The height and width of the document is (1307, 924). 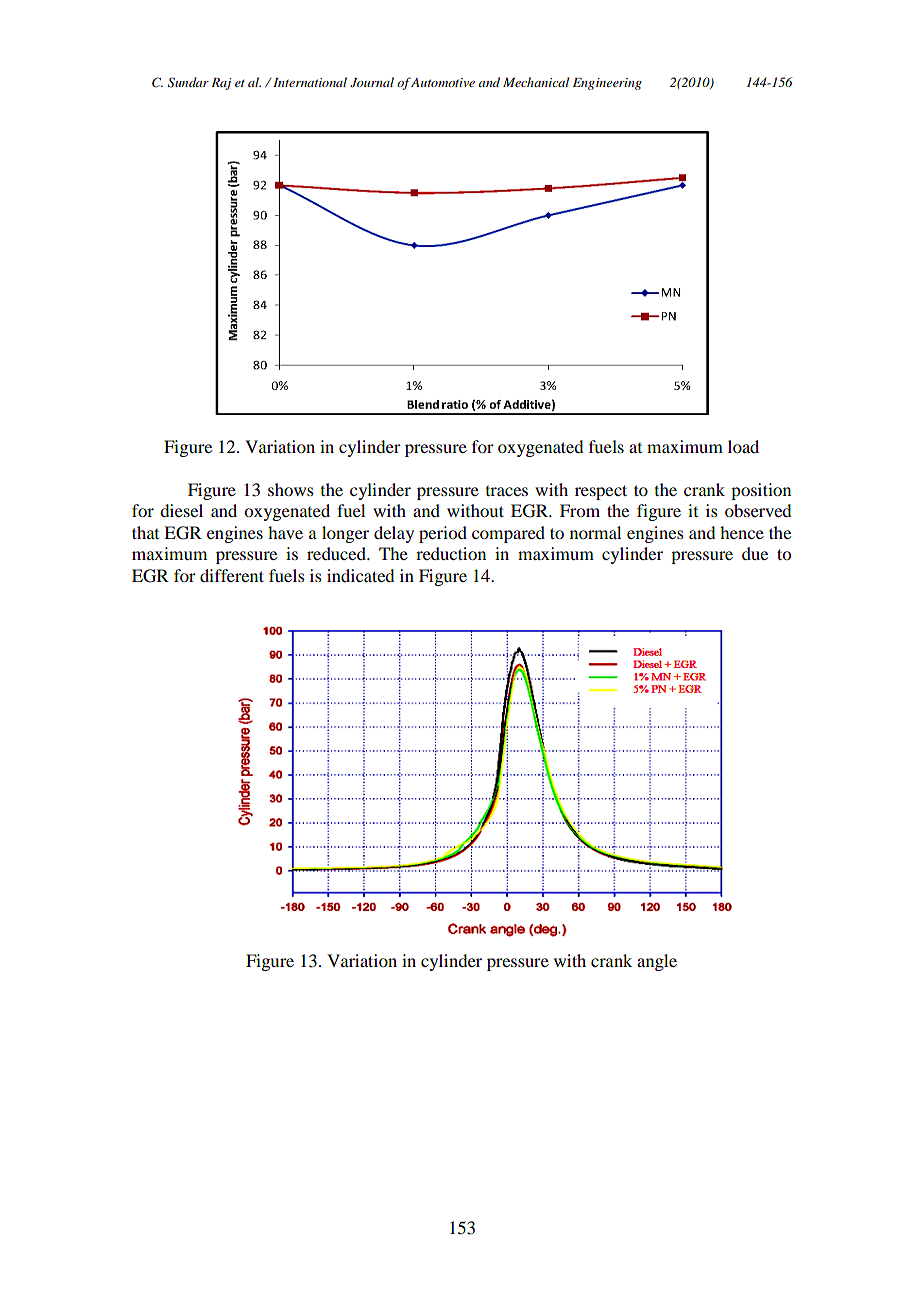 I want to click on Engineering, so click(x=607, y=84).
